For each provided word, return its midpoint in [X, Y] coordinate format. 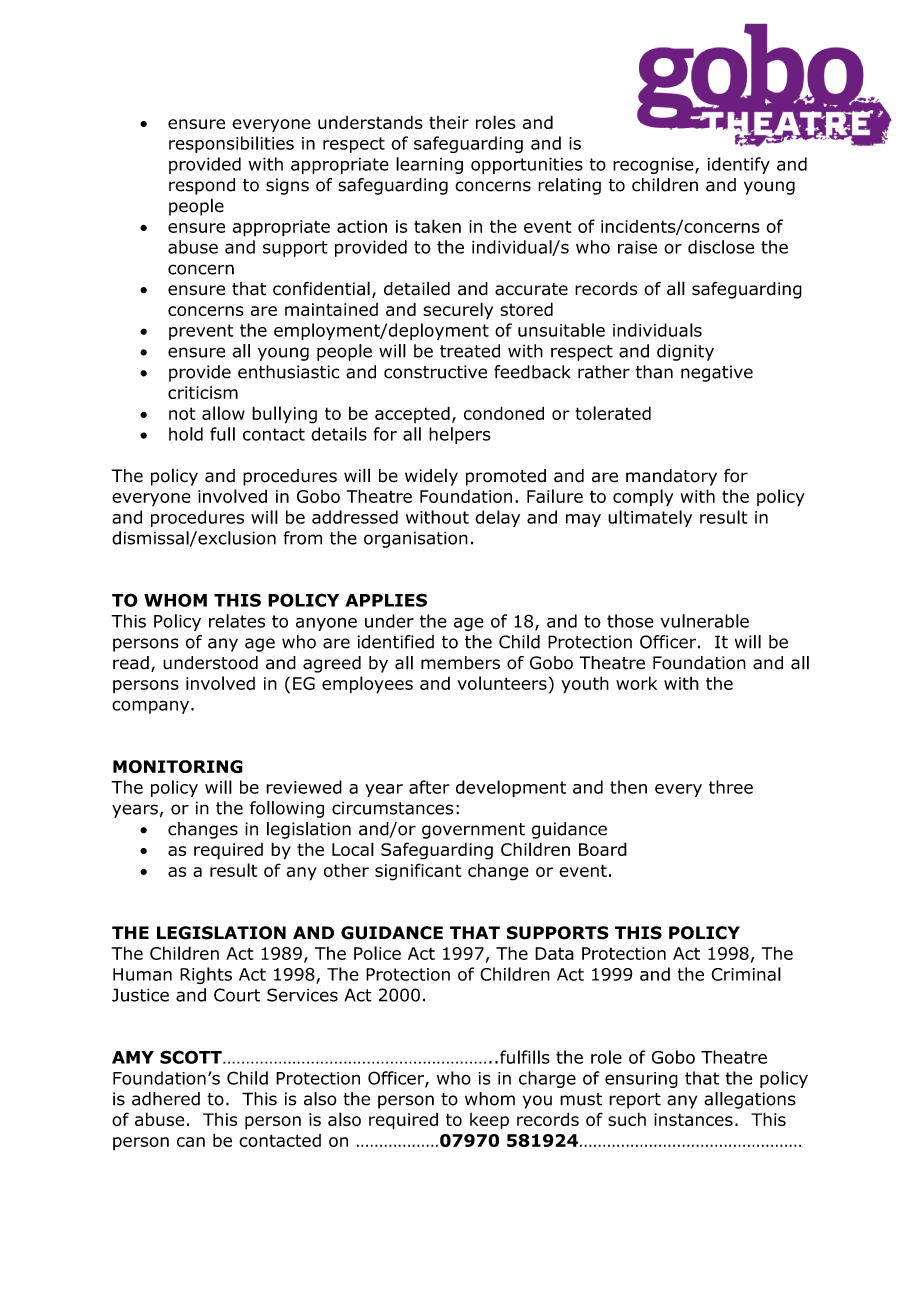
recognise [654, 165]
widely [431, 477]
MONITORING [178, 766]
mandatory [671, 477]
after [429, 787]
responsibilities [231, 144]
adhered [166, 1099]
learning [429, 165]
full [222, 434]
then [628, 787]
